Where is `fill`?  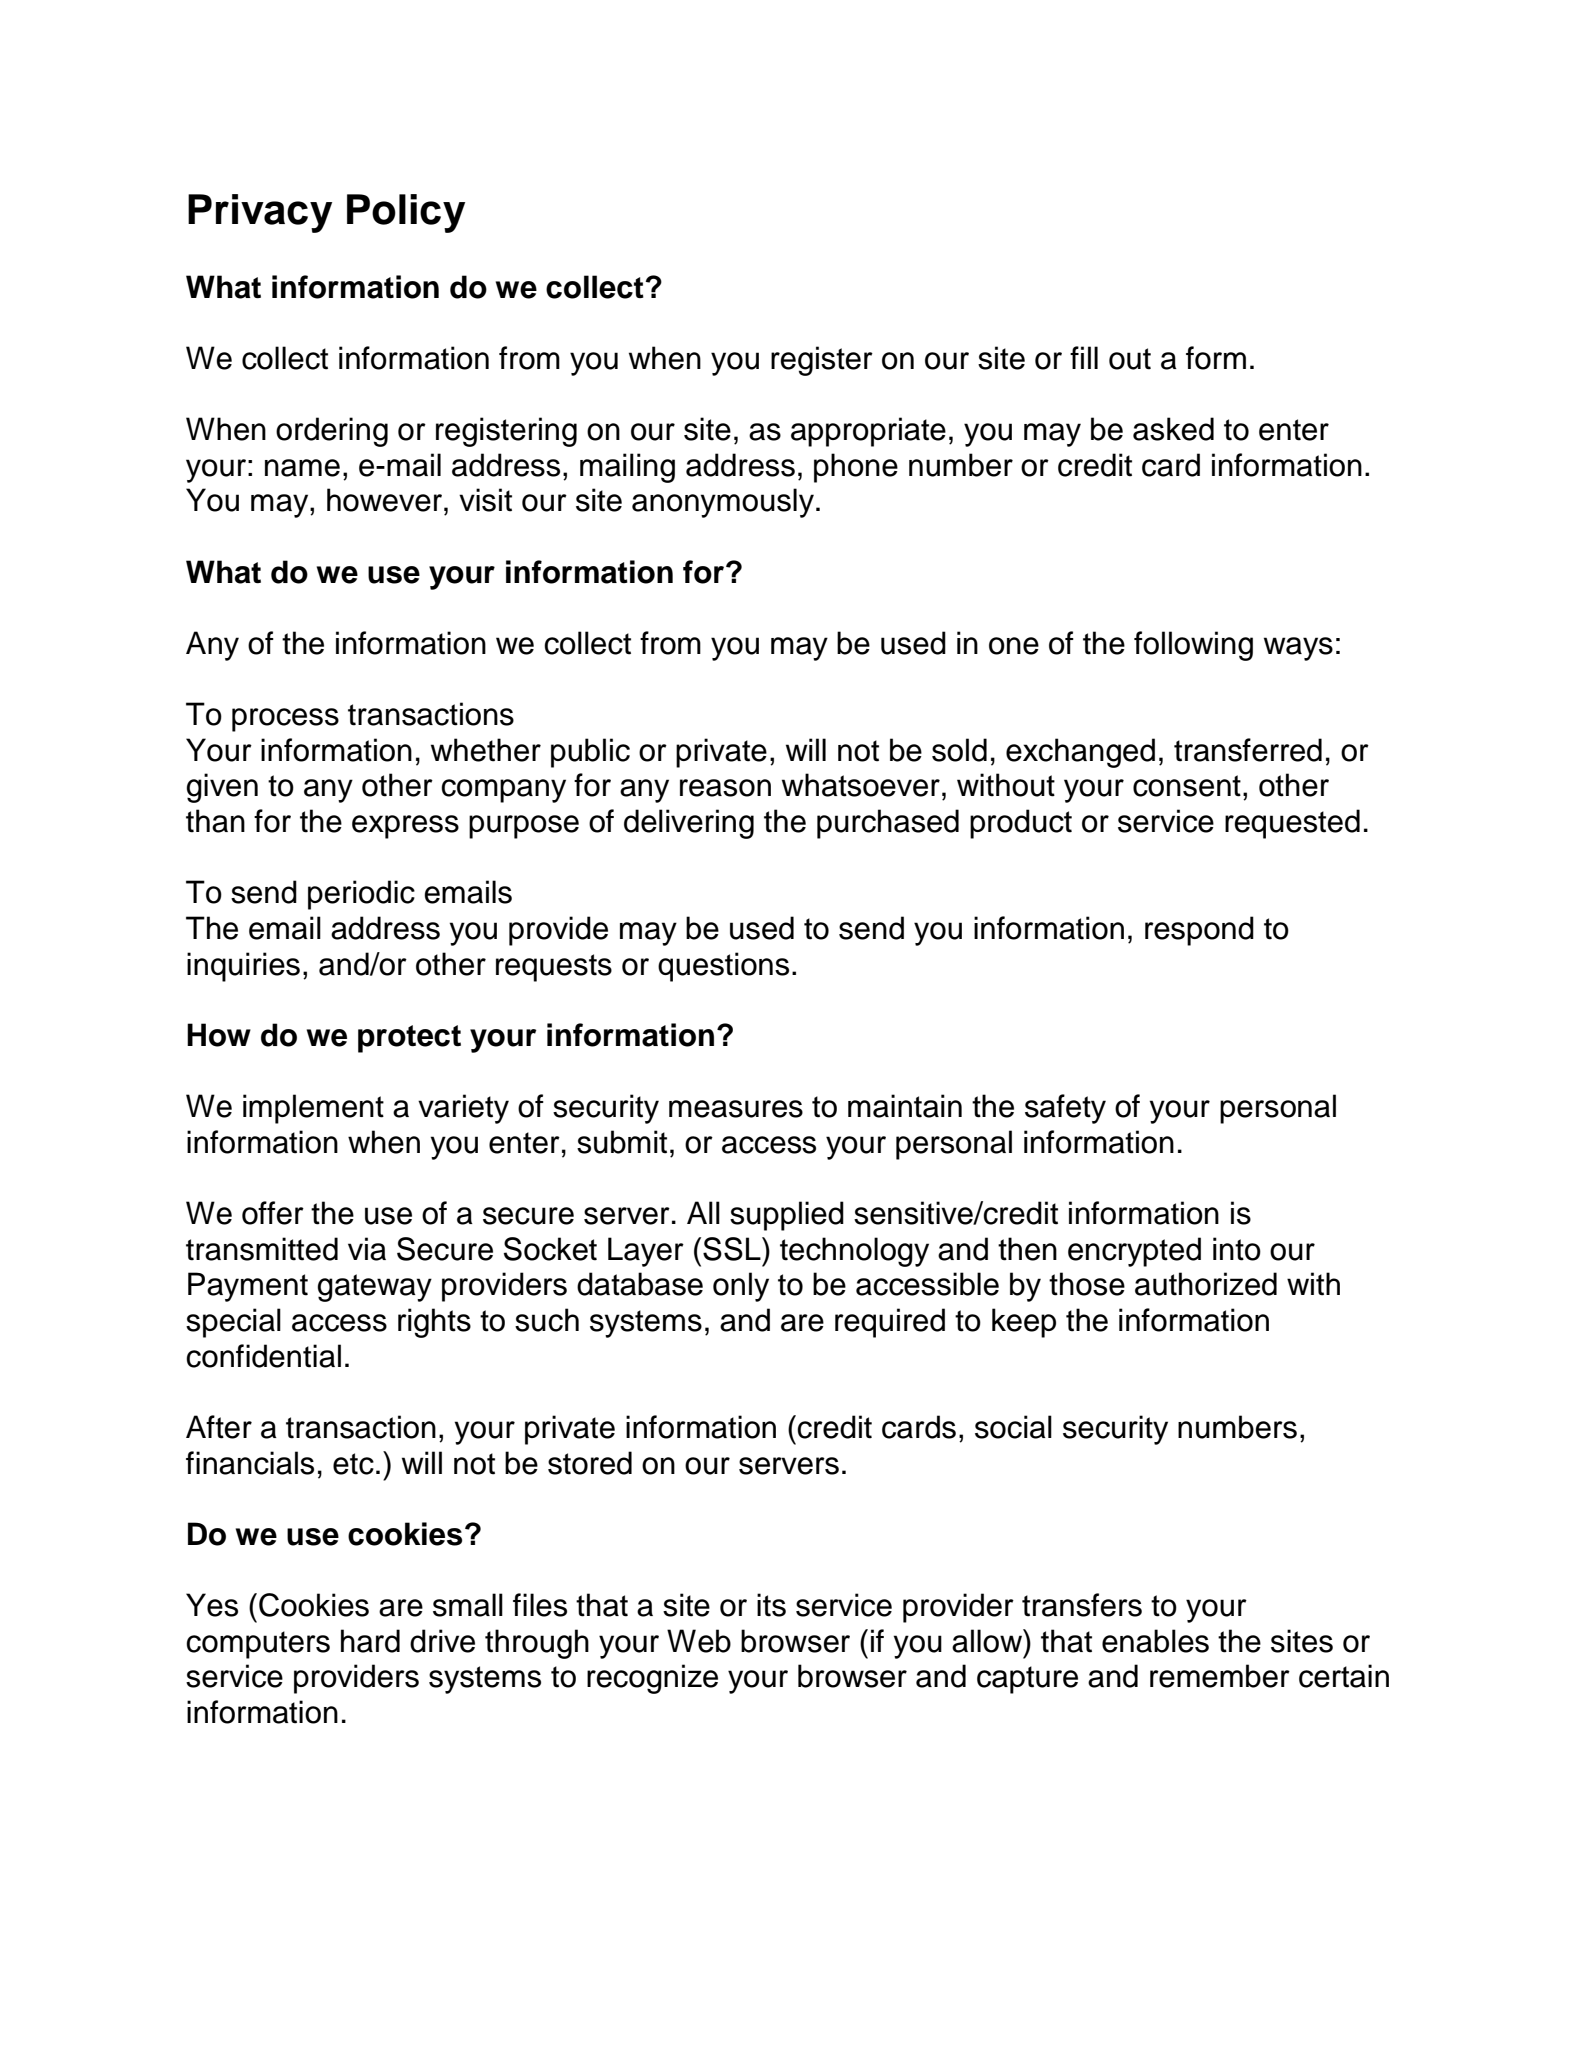
fill is located at coordinates (1084, 357).
